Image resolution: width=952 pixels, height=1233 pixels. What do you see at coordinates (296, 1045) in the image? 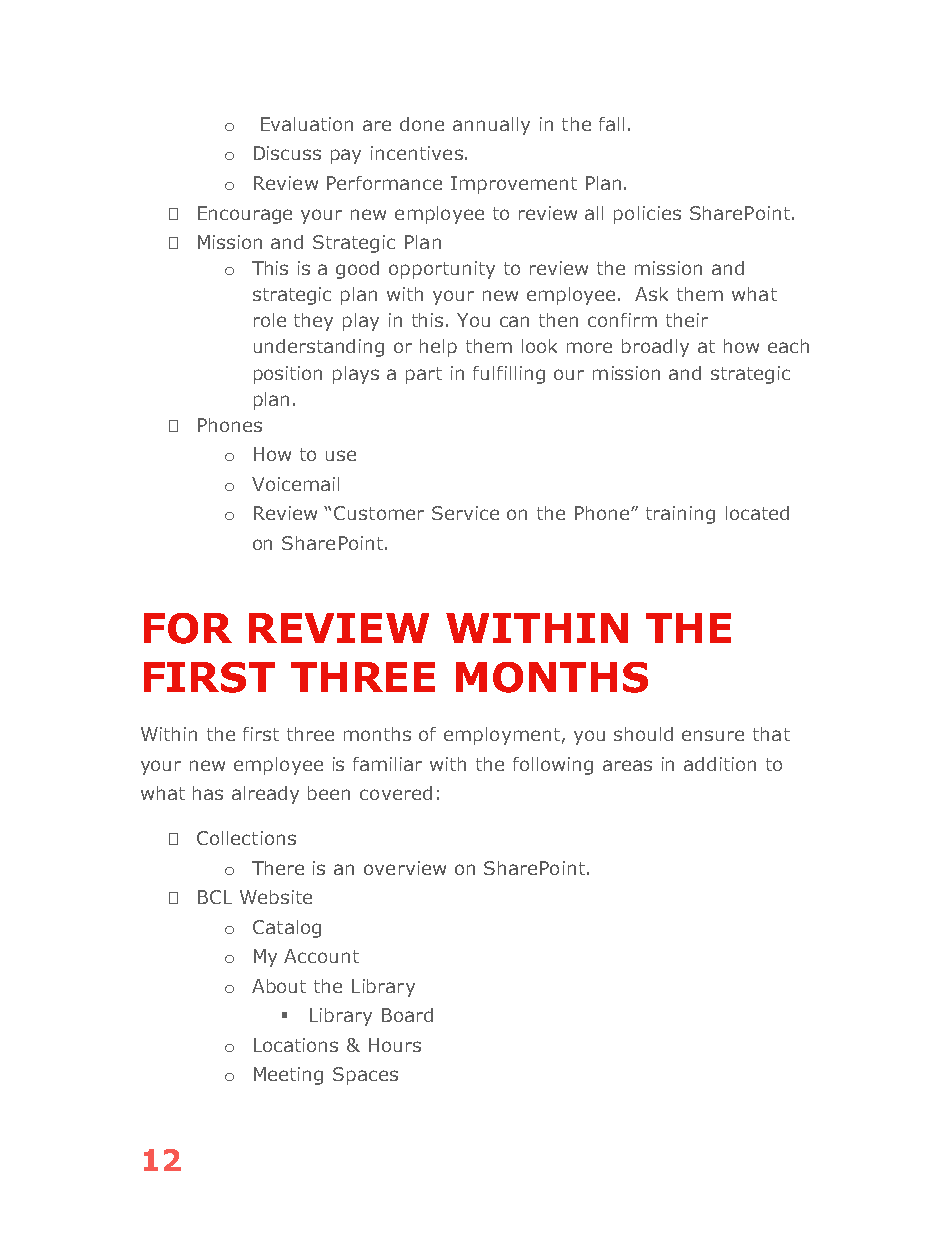
I see `Locations` at bounding box center [296, 1045].
